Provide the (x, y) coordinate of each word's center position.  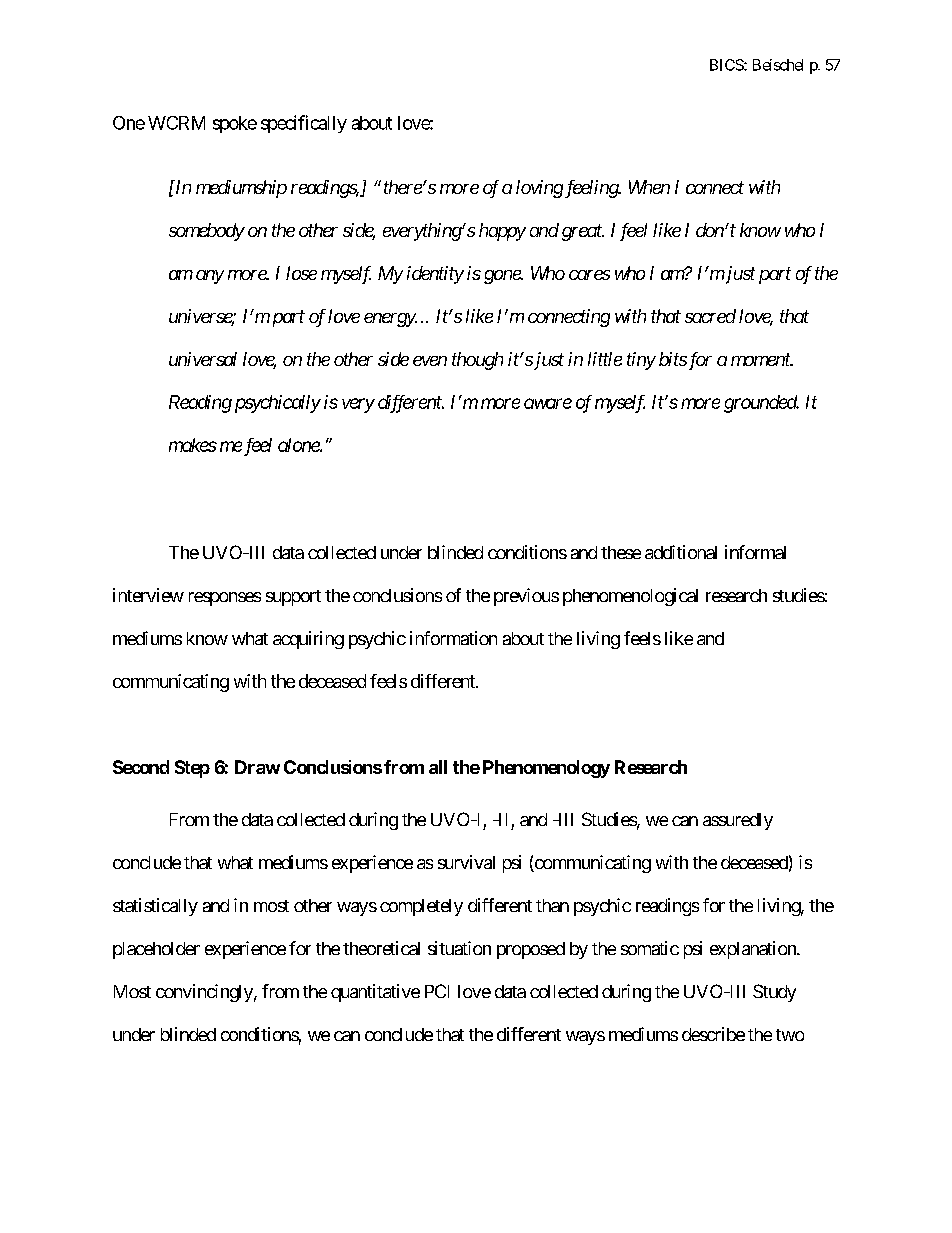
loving (539, 189)
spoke (235, 124)
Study (774, 993)
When (649, 187)
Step (192, 769)
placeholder (156, 950)
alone (299, 445)
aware (548, 403)
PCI (437, 991)
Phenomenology (546, 769)
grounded (761, 404)
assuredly (738, 821)
